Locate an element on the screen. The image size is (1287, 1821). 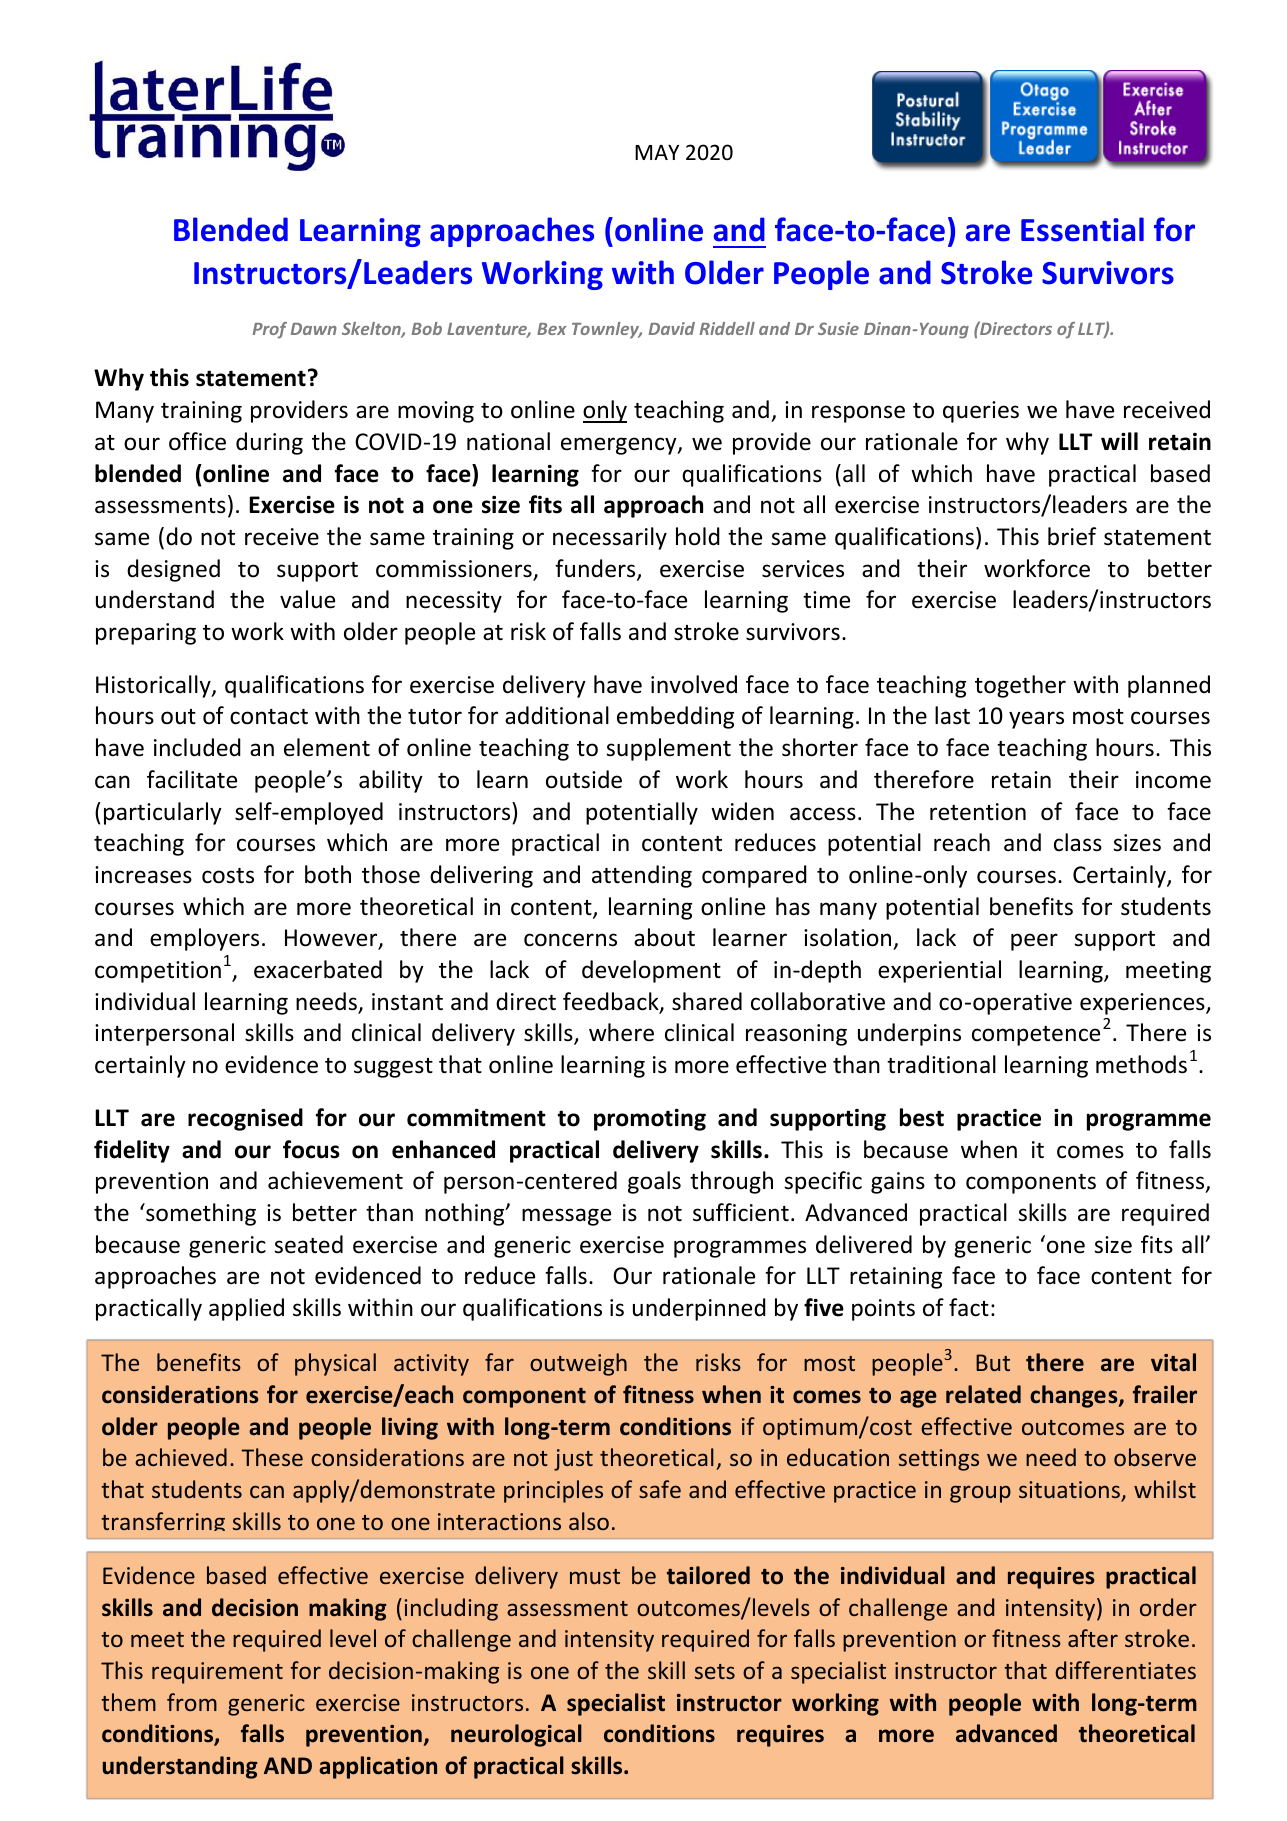
David is located at coordinates (672, 328).
